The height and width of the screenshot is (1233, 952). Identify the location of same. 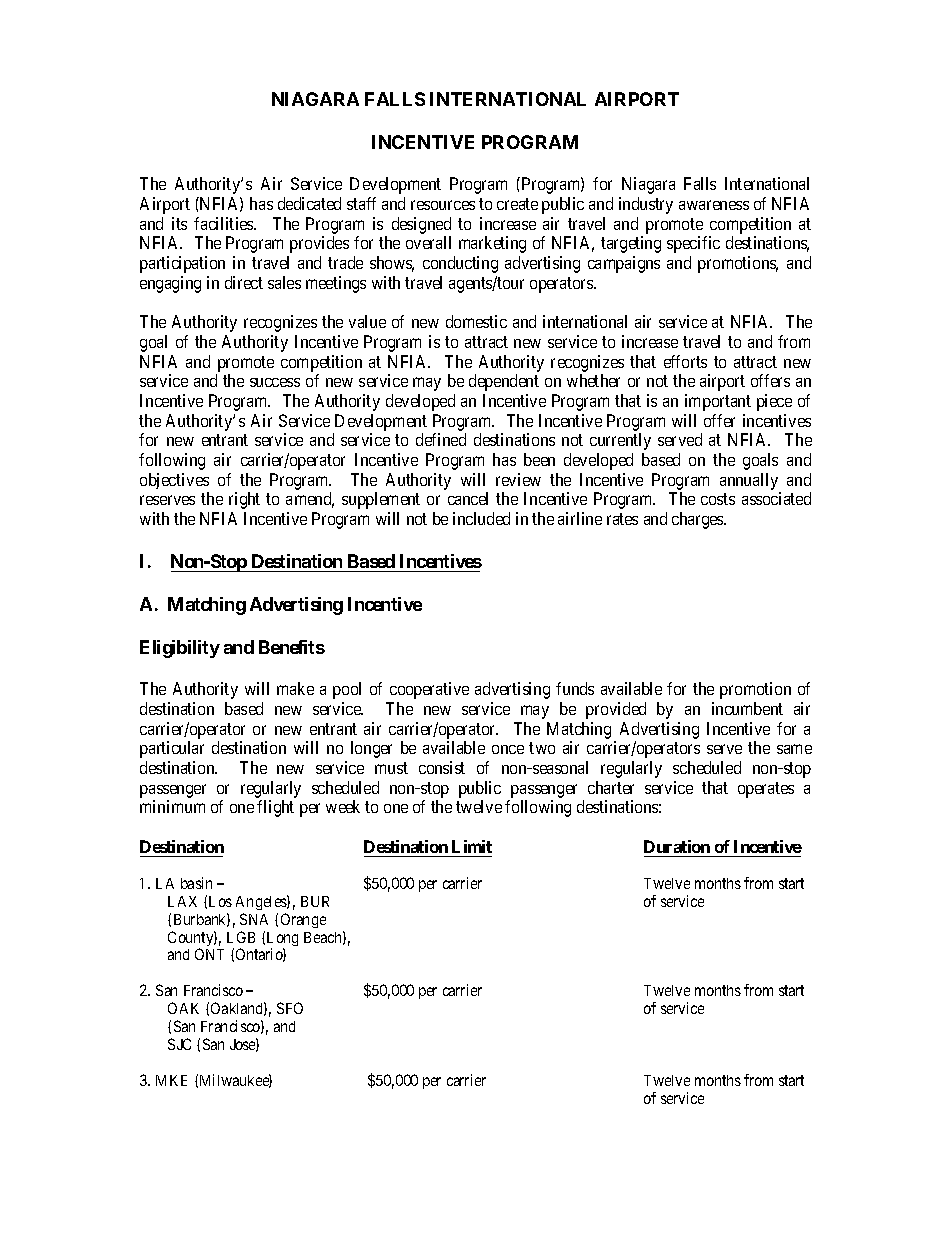
(794, 749).
